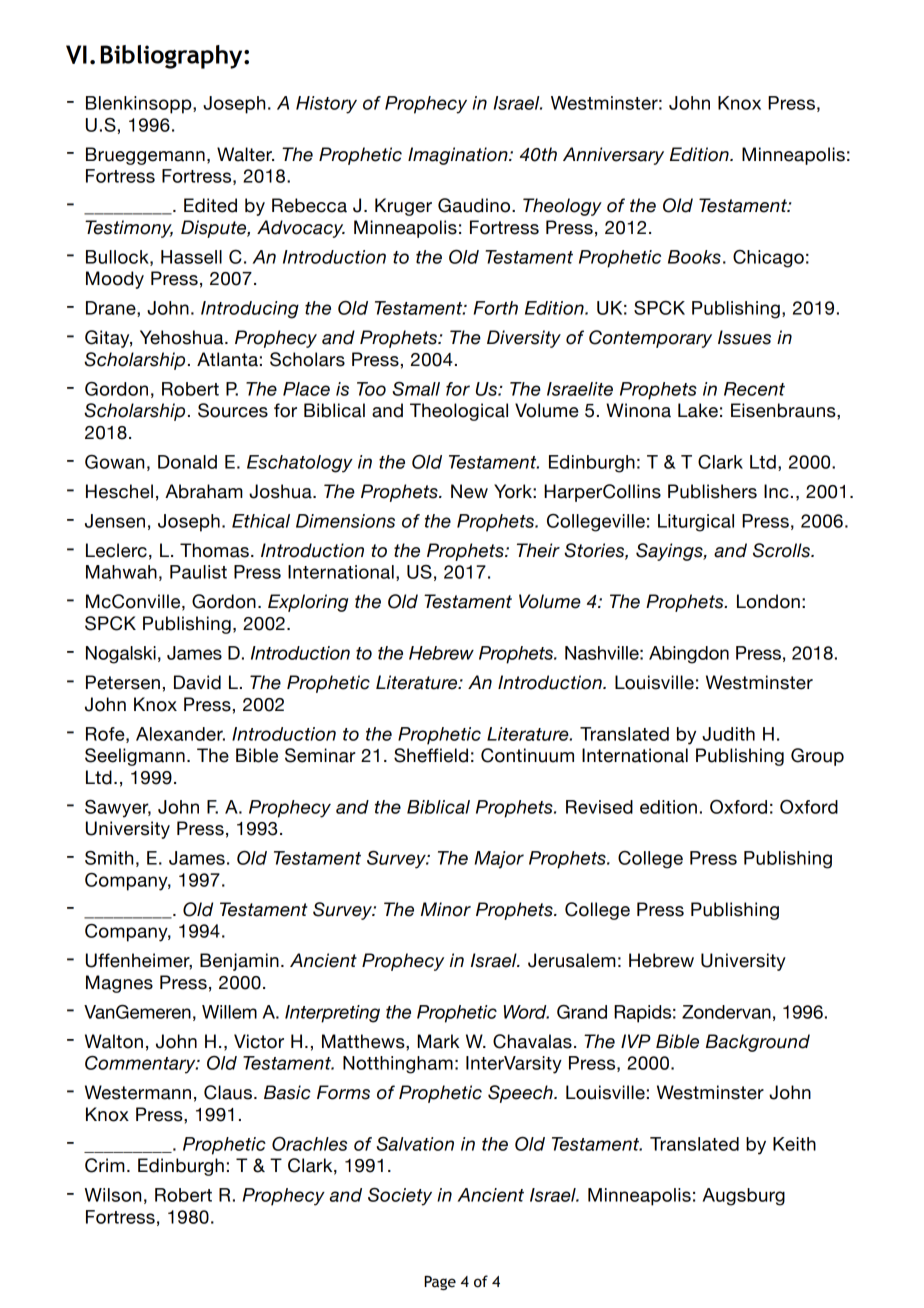  Describe the element at coordinates (197, 682) in the image. I see `David` at that location.
